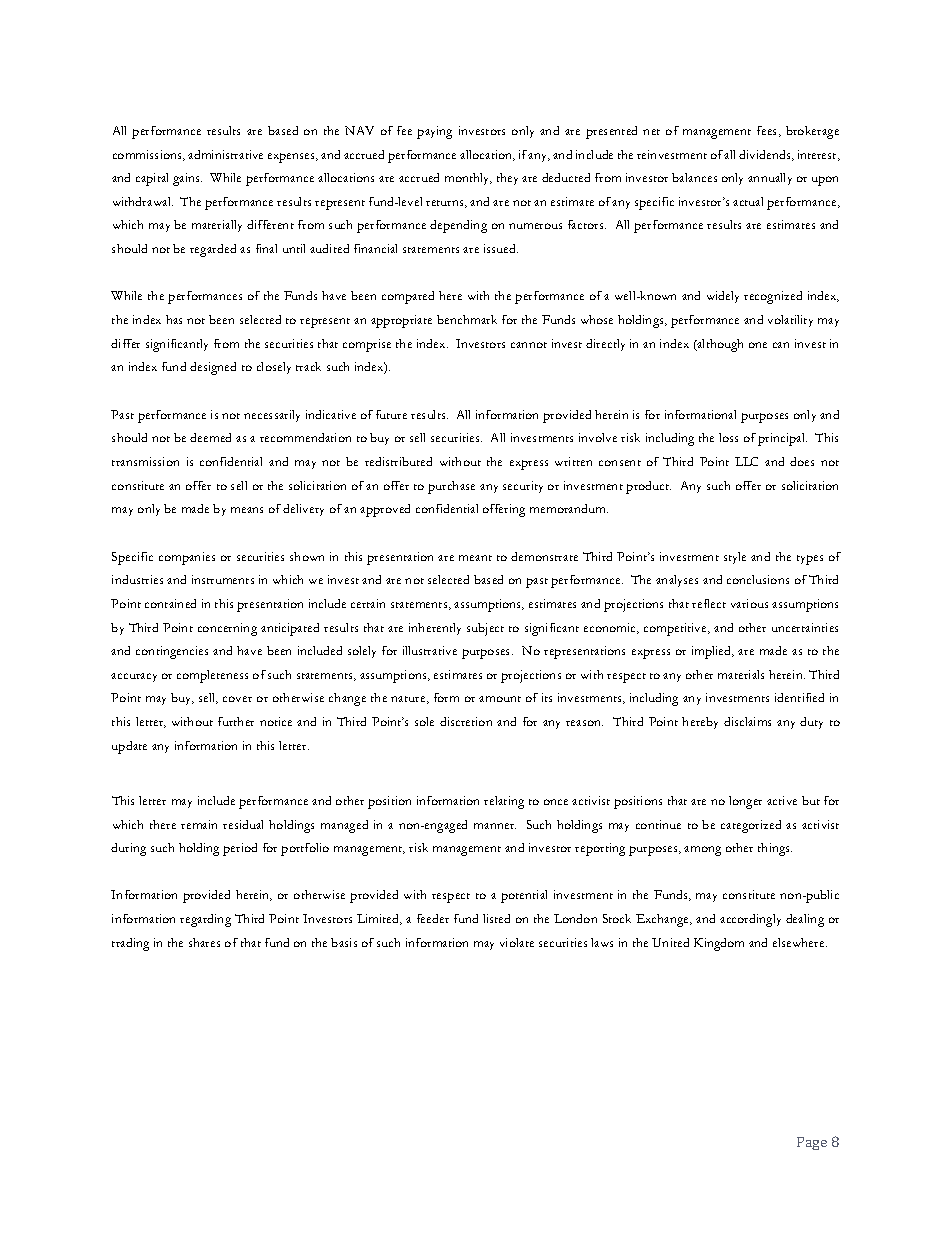 This screenshot has height=1233, width=952. Describe the element at coordinates (205, 920) in the screenshot. I see `regarding` at that location.
